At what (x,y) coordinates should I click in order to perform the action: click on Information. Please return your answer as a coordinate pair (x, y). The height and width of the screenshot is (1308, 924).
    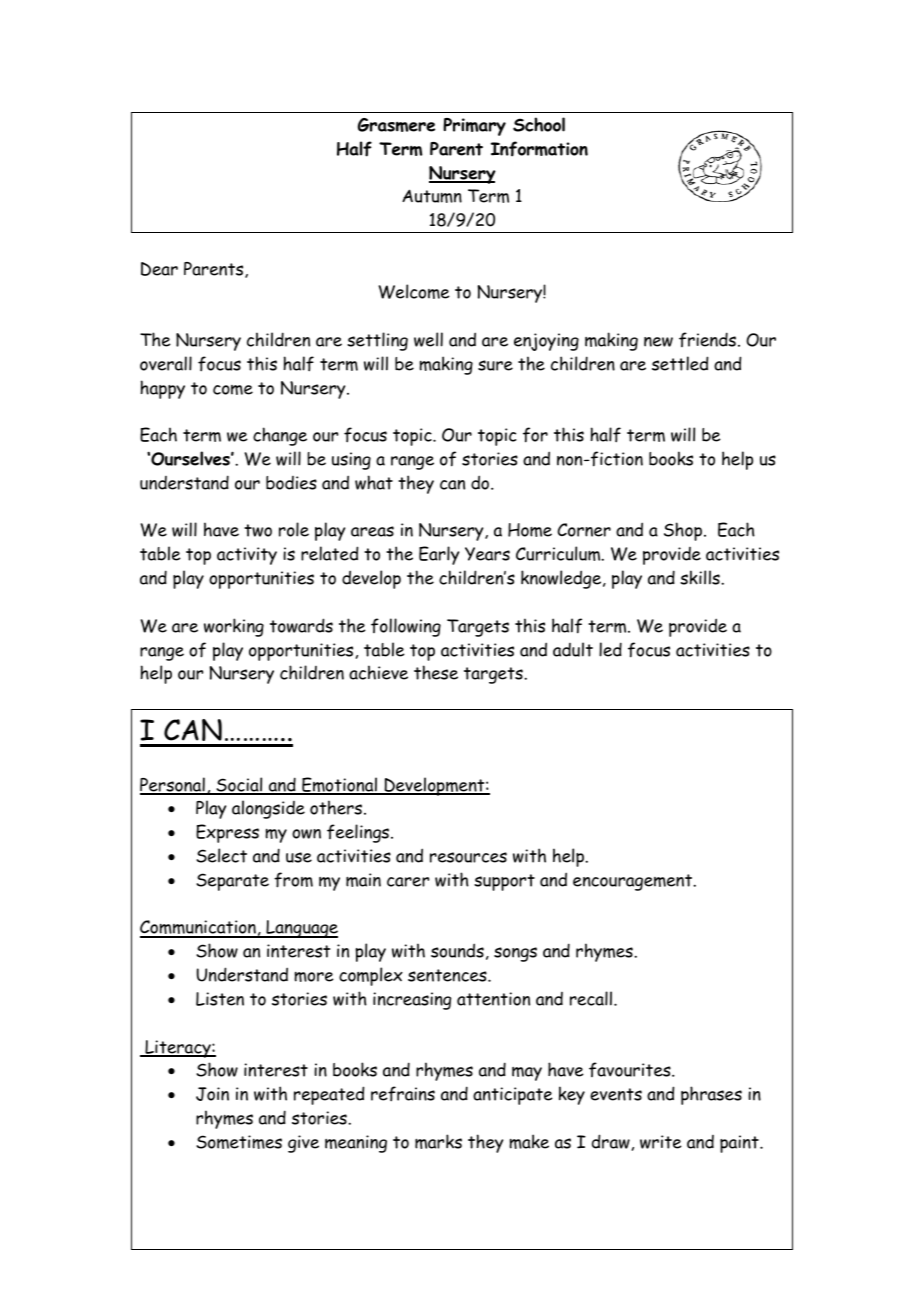
    Looking at the image, I should click on (539, 149).
